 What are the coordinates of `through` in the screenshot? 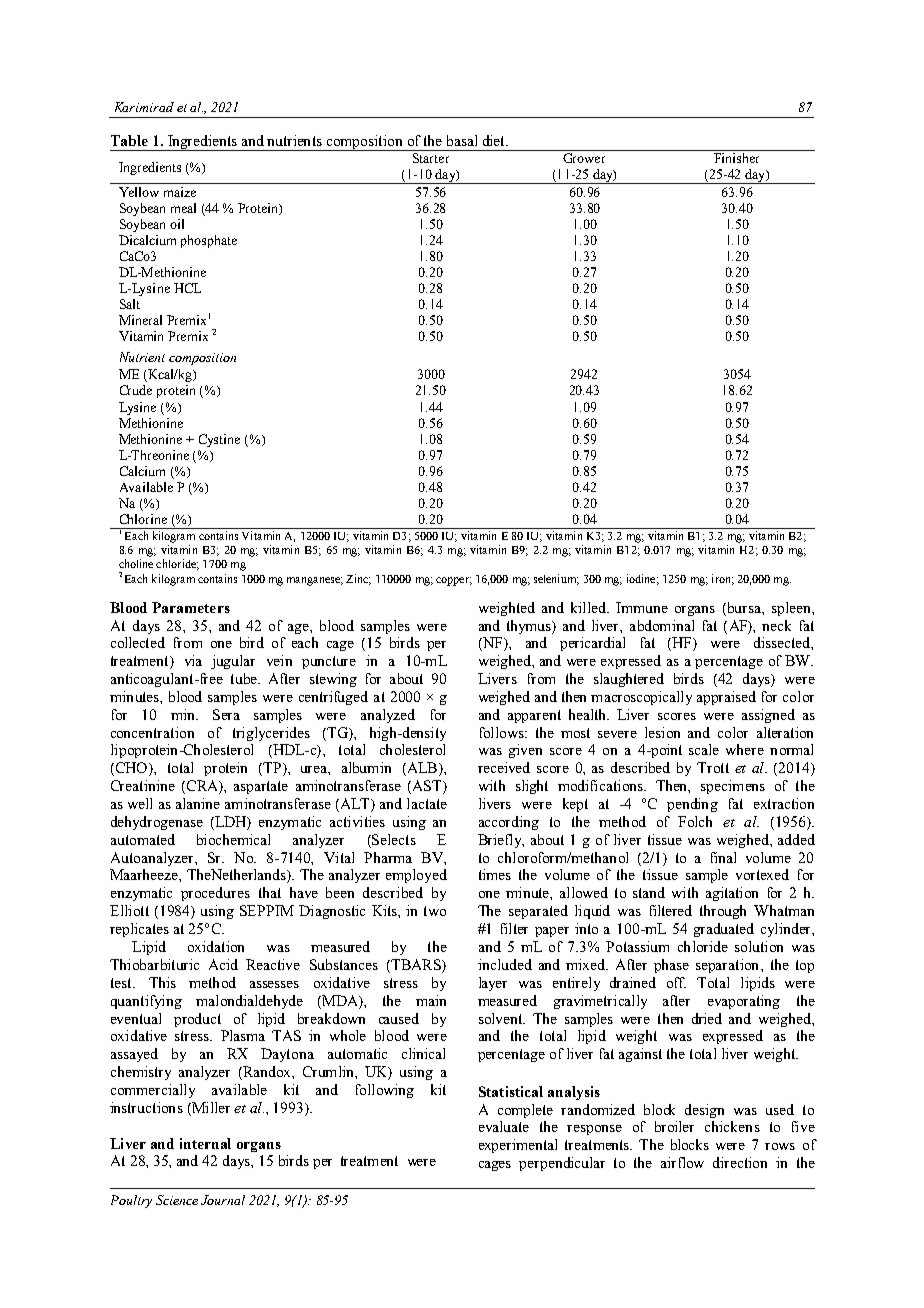 It's located at (723, 912).
